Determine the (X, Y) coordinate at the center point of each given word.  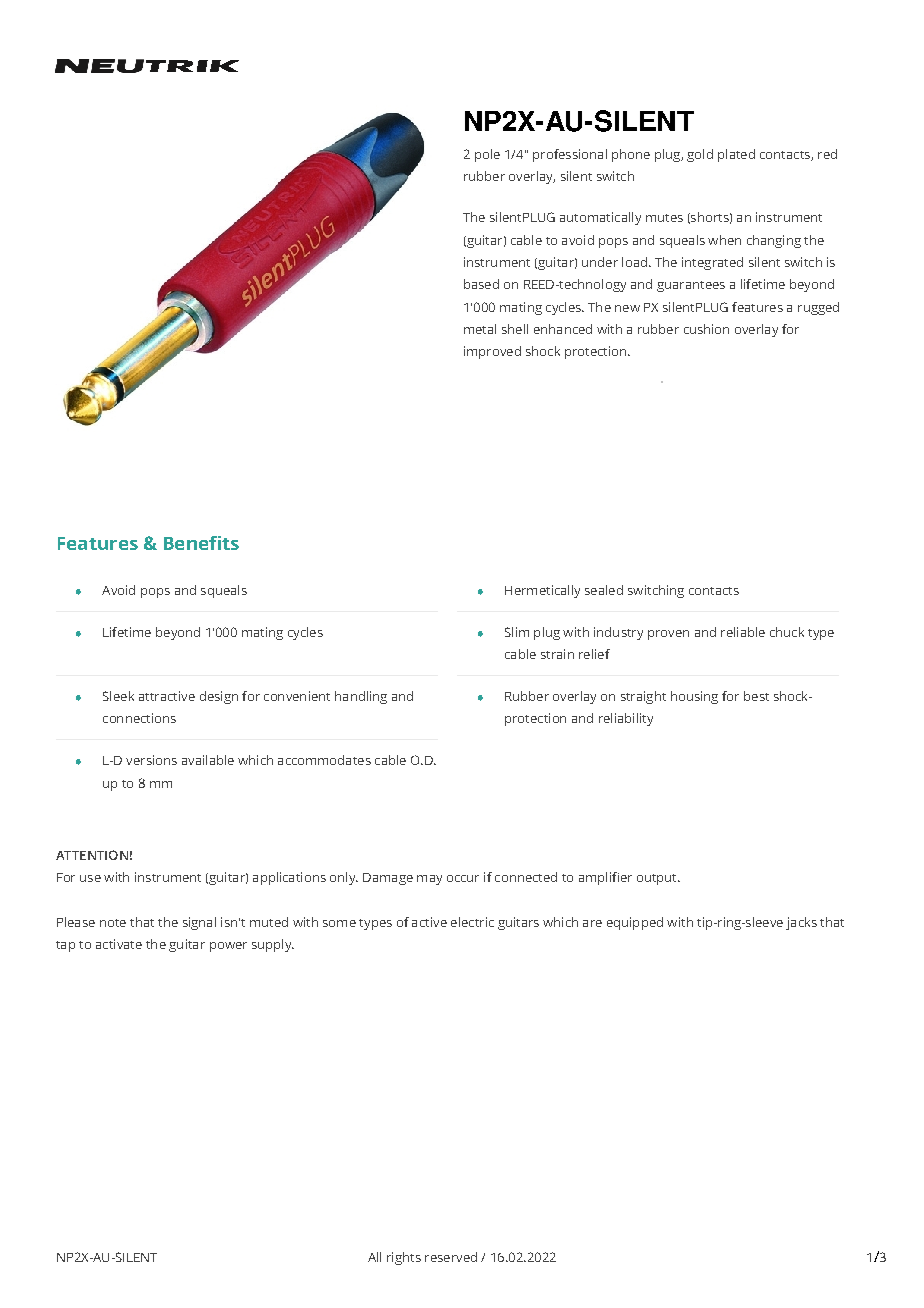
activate (119, 944)
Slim (517, 632)
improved (492, 352)
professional (570, 155)
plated (736, 155)
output (658, 879)
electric (472, 922)
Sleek (118, 696)
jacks (801, 923)
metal (480, 329)
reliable (743, 632)
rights (404, 1258)
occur (463, 878)
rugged (818, 308)
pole (487, 155)
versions (151, 760)
